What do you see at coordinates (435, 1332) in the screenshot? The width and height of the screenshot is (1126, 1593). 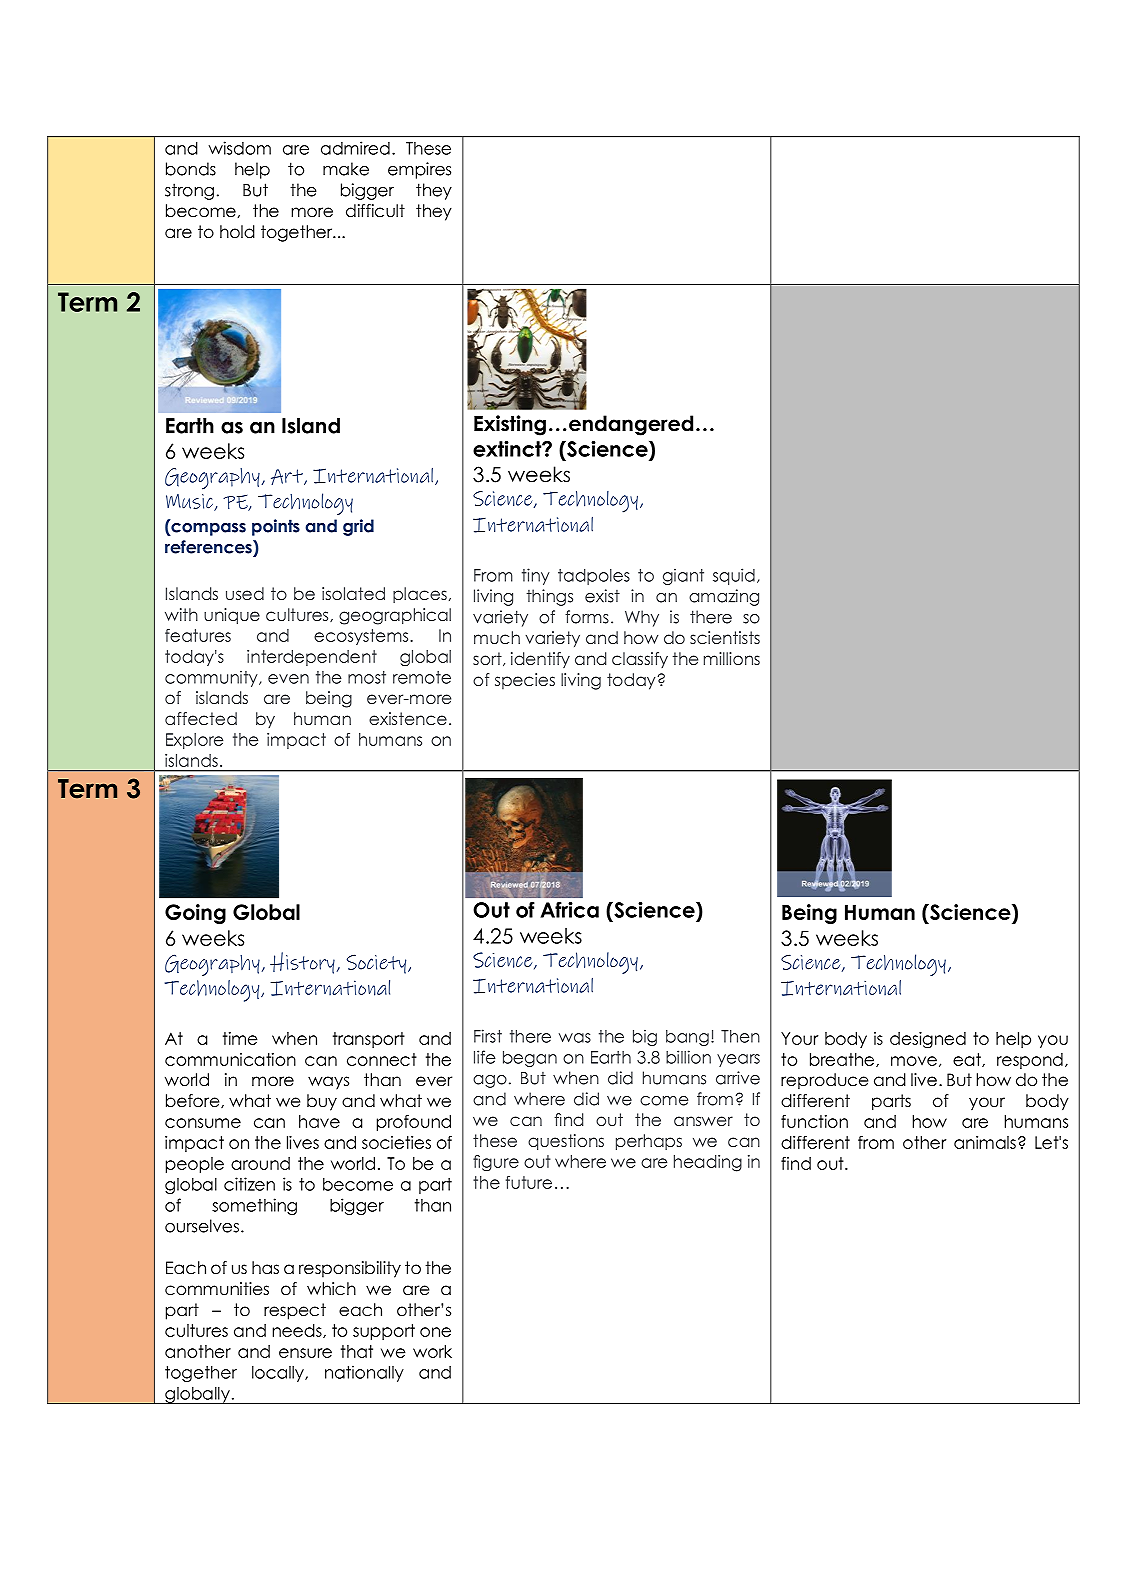 I see `one` at bounding box center [435, 1332].
